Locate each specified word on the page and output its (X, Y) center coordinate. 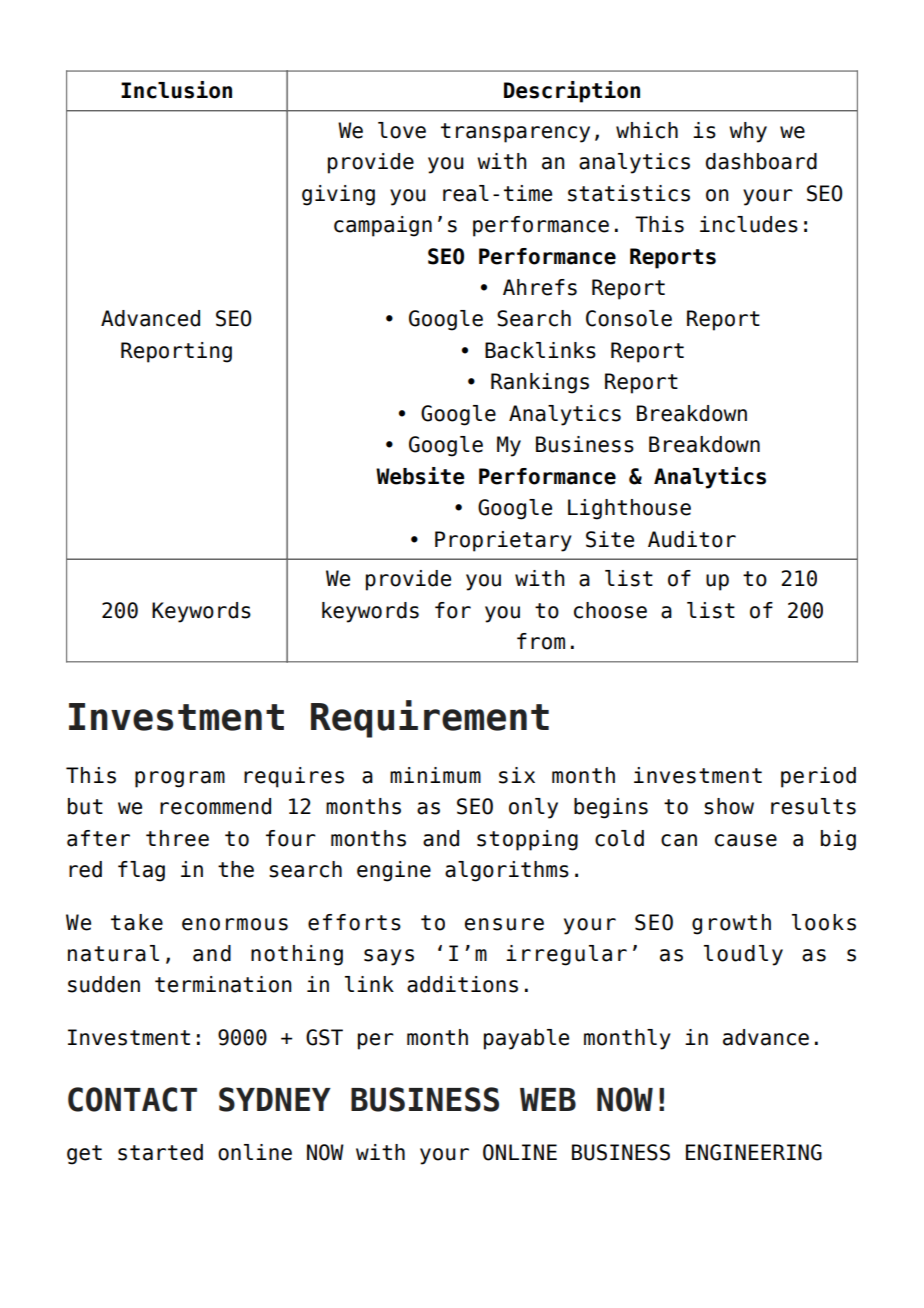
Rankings (540, 383)
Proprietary (503, 541)
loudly (743, 955)
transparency (515, 133)
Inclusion (176, 90)
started (160, 1152)
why (748, 132)
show (729, 806)
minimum (435, 775)
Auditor (692, 539)
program (180, 779)
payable (526, 1039)
